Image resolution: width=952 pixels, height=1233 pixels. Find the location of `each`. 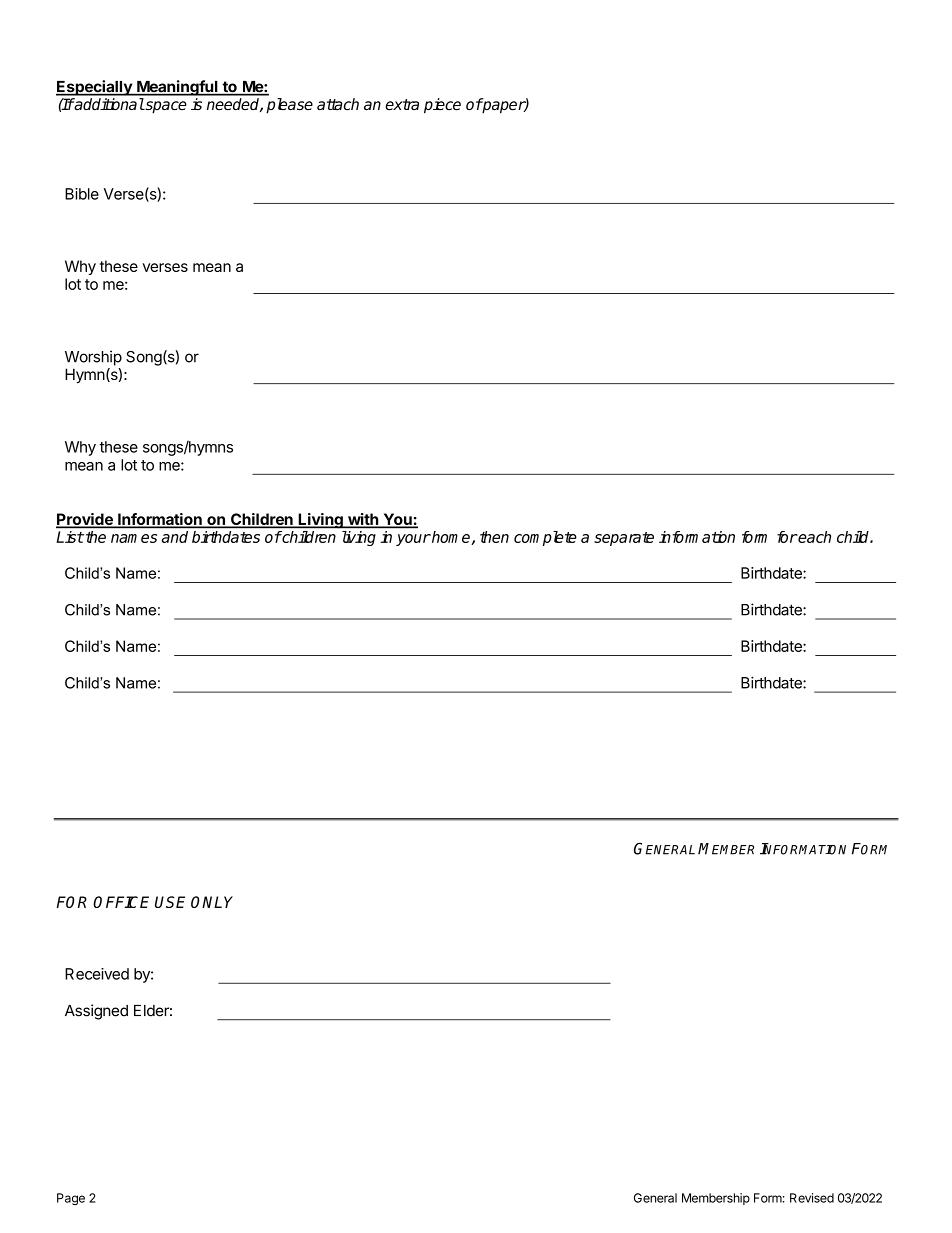

each is located at coordinates (814, 537).
